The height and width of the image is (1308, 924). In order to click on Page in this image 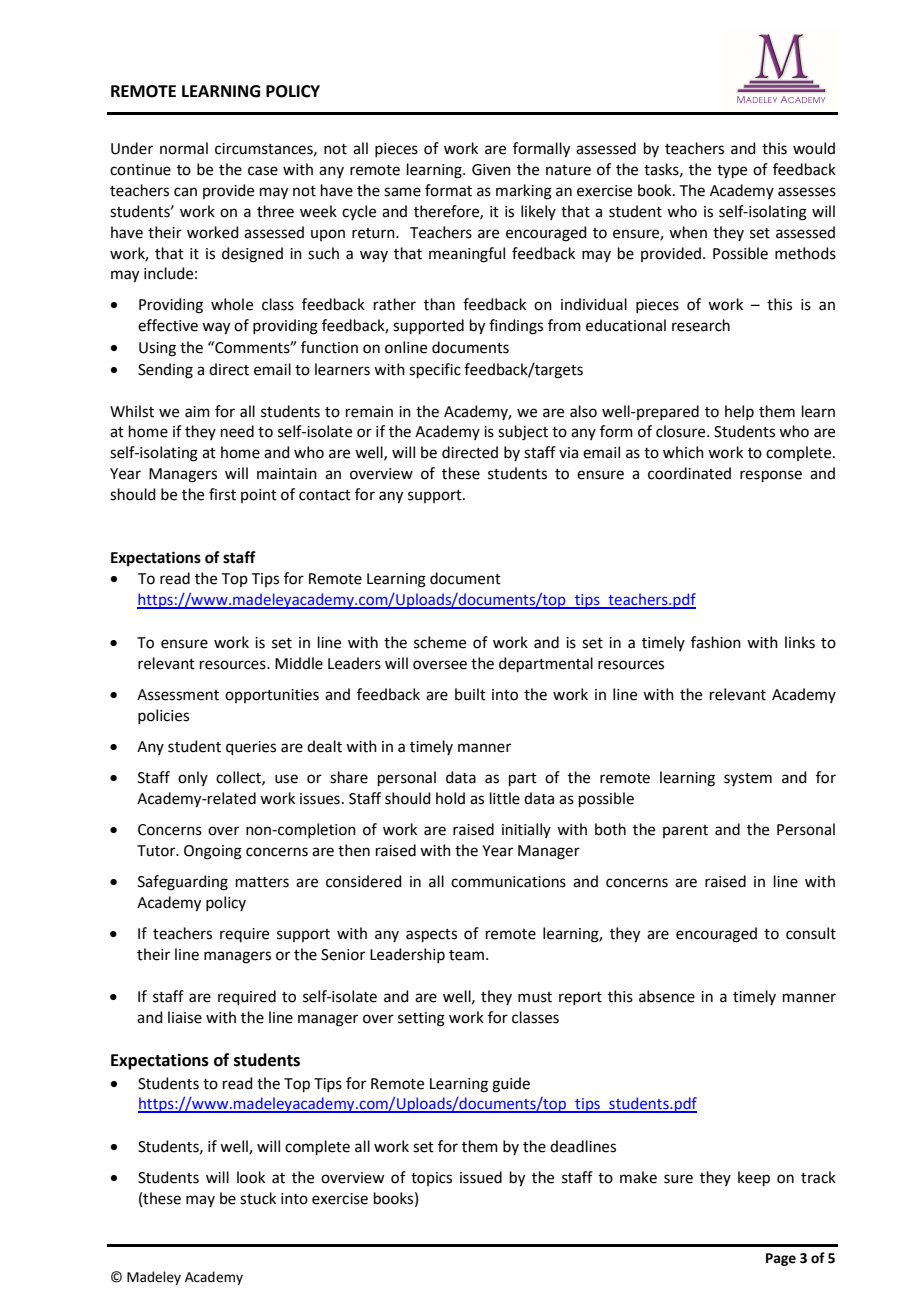, I will do `click(781, 1259)`.
